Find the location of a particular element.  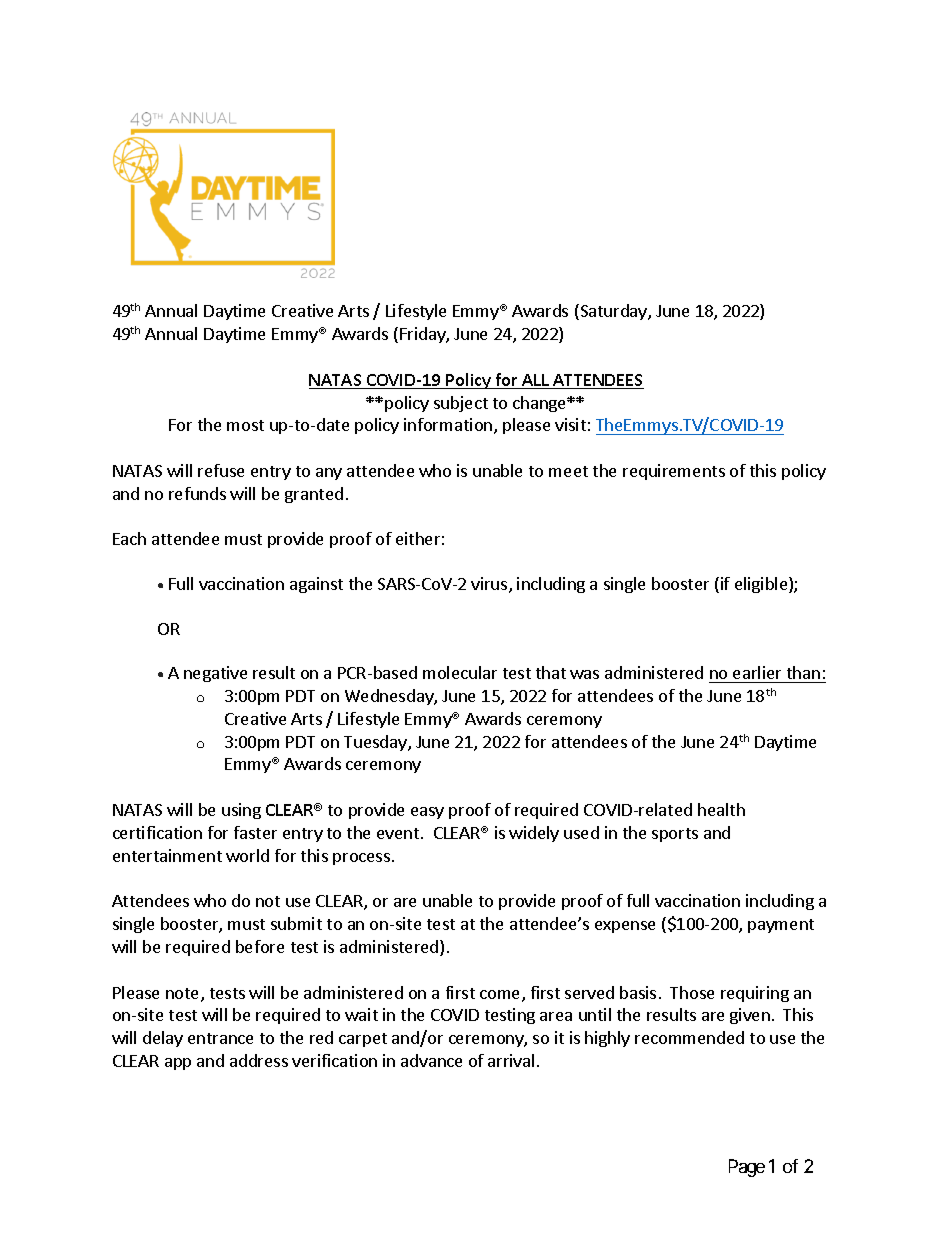

Page is located at coordinates (747, 1168).
